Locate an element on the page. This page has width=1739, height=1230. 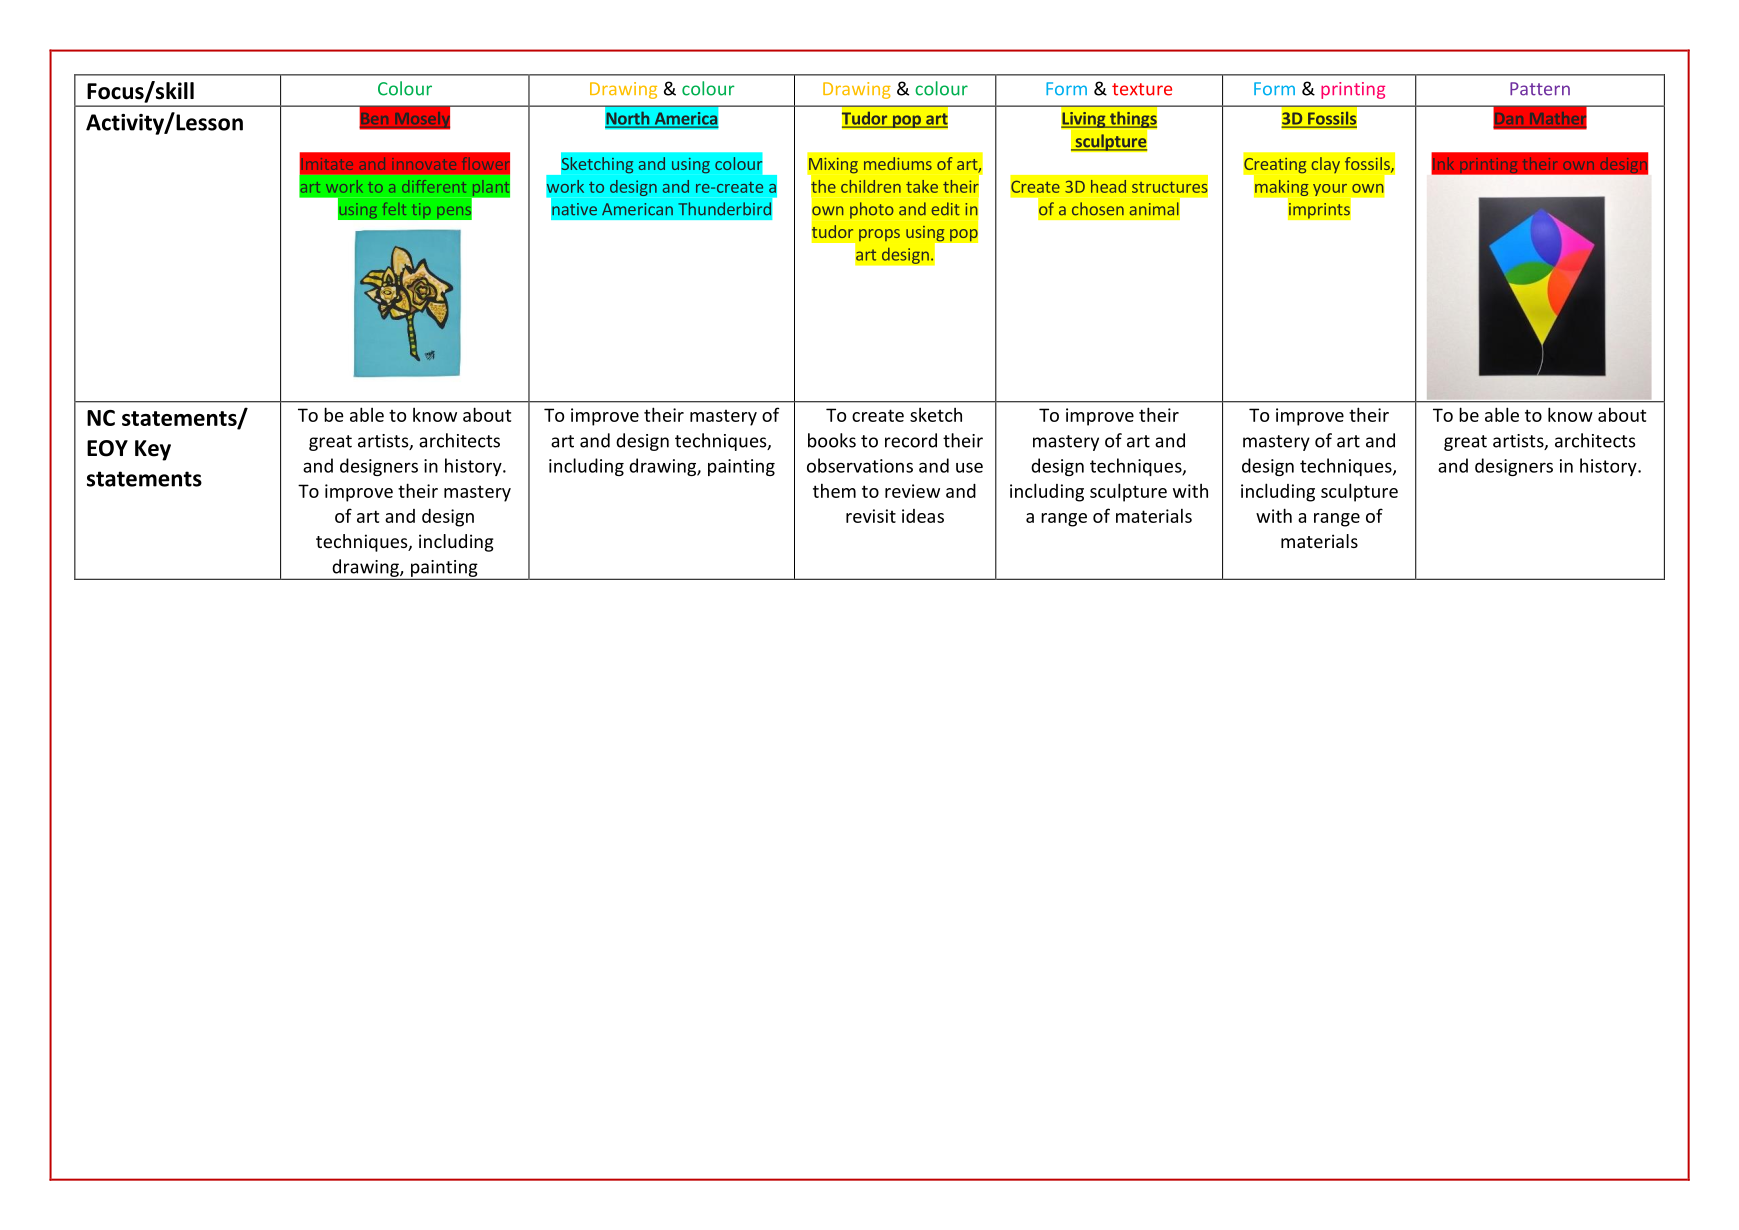
texture is located at coordinates (1142, 89).
